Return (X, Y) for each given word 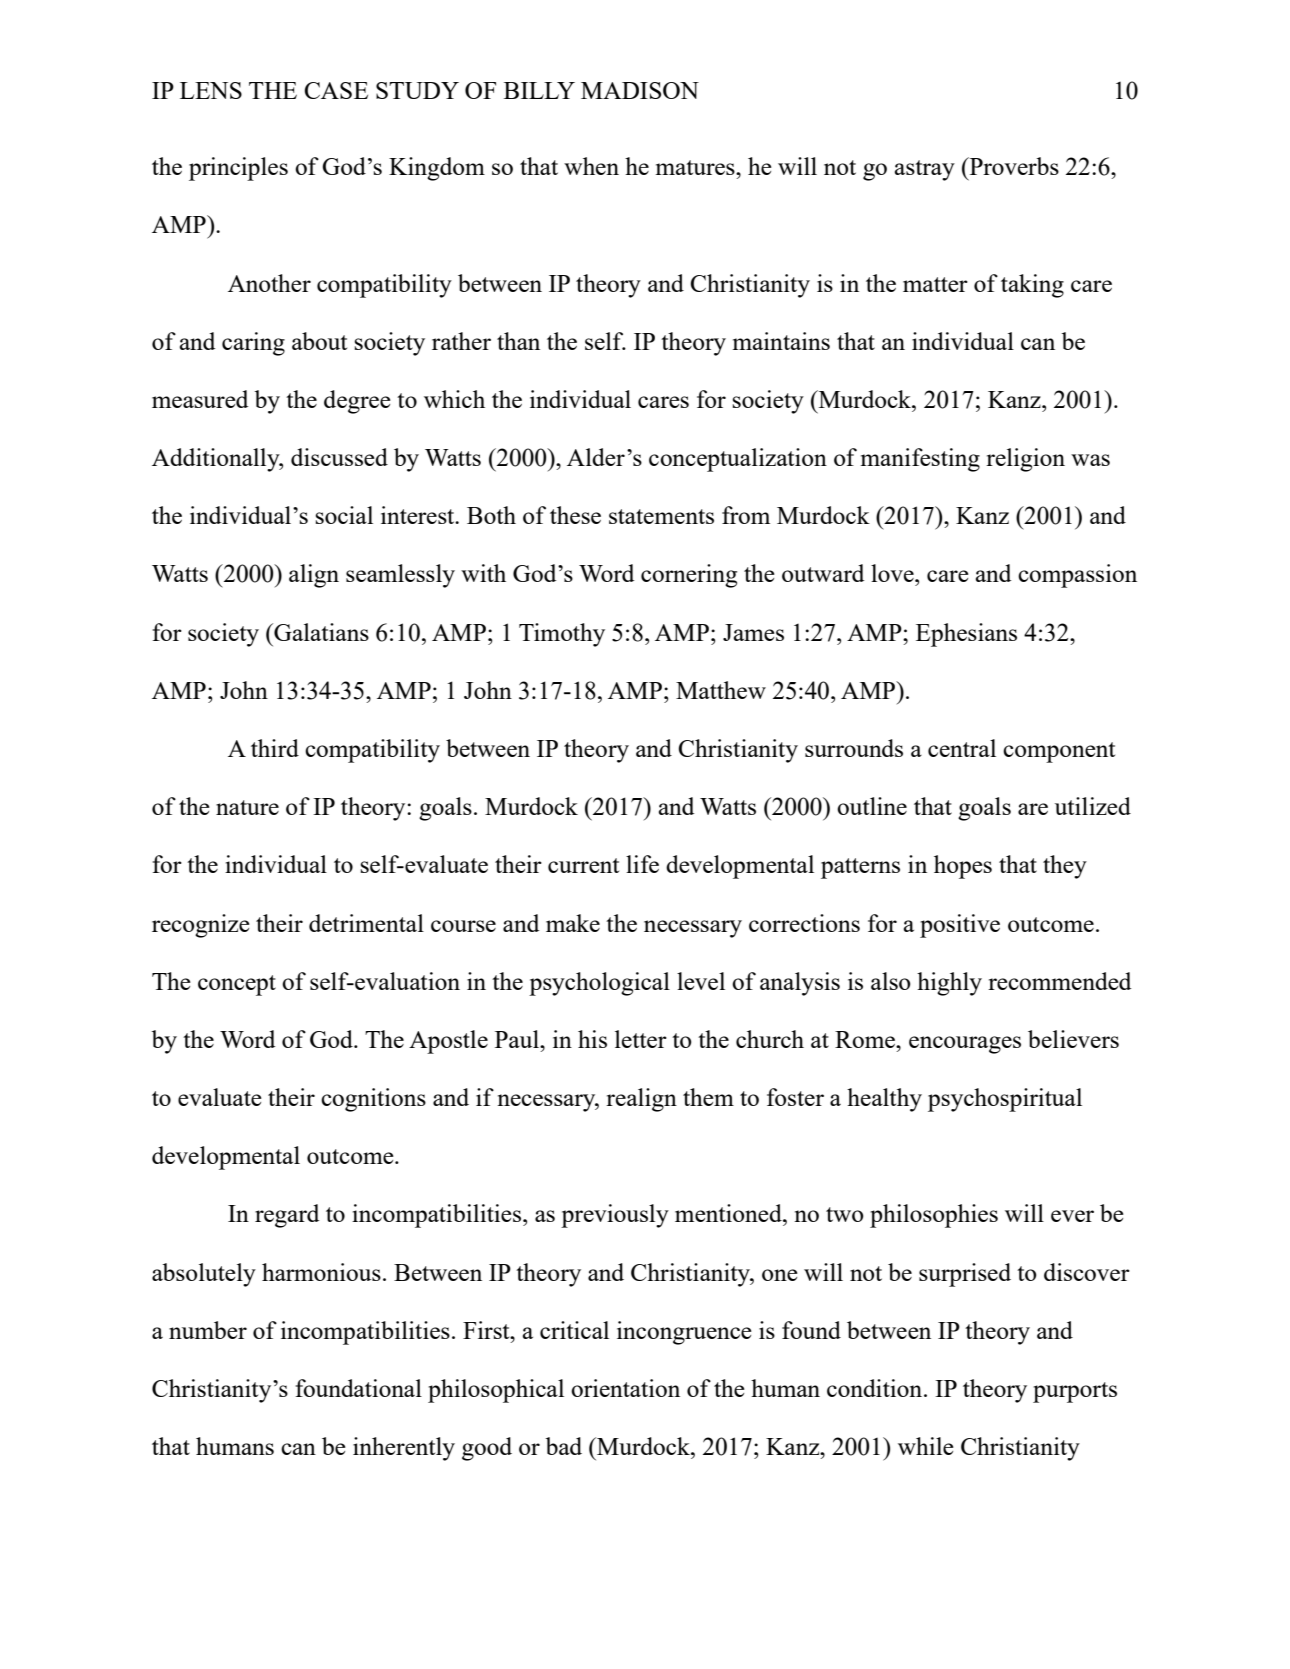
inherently (404, 1449)
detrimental (366, 923)
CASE (336, 90)
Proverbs (1013, 166)
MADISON (640, 90)
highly (949, 984)
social (344, 515)
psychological (599, 984)
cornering (689, 576)
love (893, 573)
